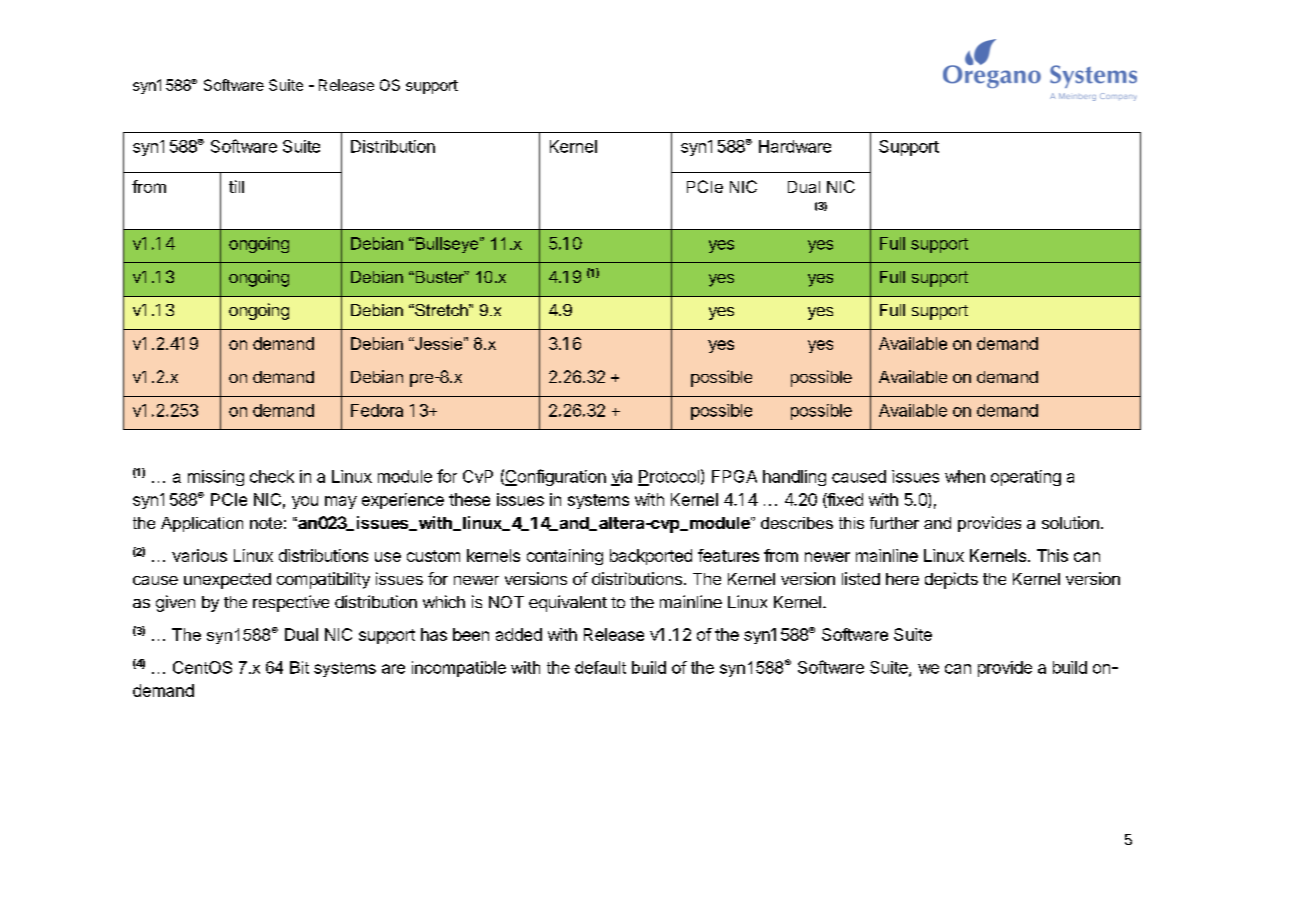 The width and height of the image is (1308, 924). What do you see at coordinates (236, 186) in the image?
I see `till` at bounding box center [236, 186].
